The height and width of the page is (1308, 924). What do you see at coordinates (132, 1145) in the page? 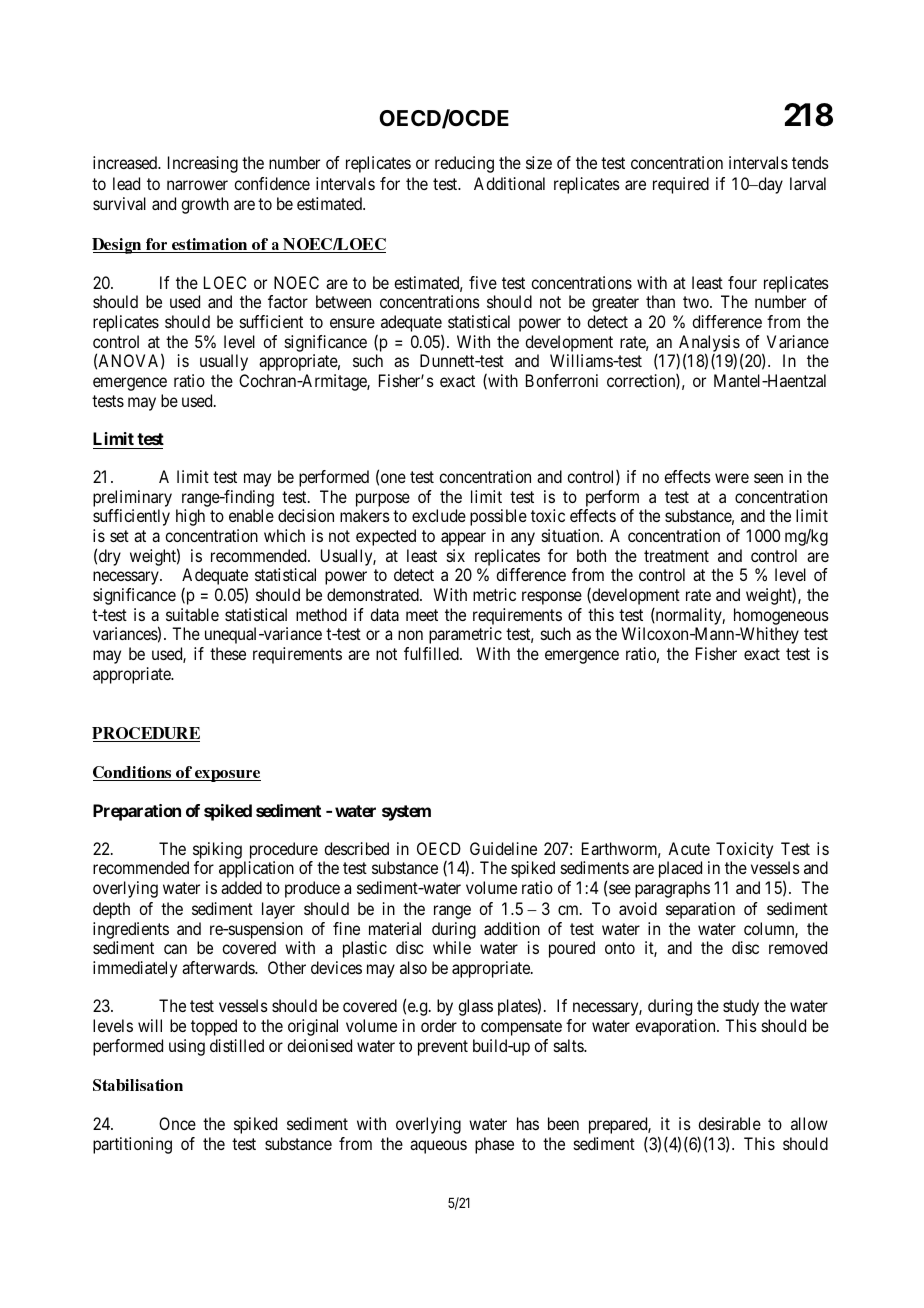
I see `partitioning` at bounding box center [132, 1145].
